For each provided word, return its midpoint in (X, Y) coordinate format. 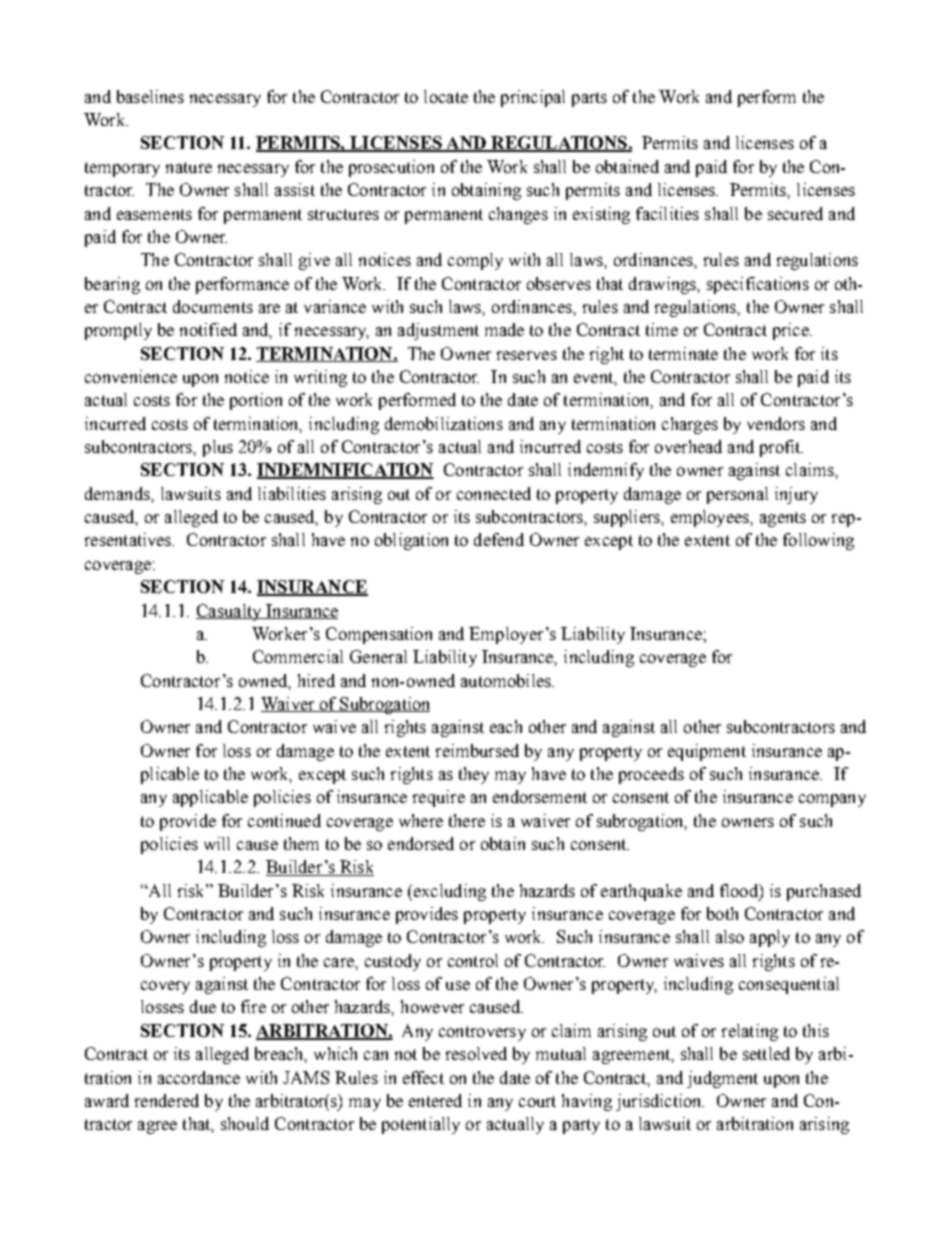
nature (189, 167)
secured (795, 213)
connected (494, 493)
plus (218, 448)
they (474, 775)
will (217, 843)
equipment (707, 752)
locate (446, 96)
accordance (199, 1077)
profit (781, 448)
